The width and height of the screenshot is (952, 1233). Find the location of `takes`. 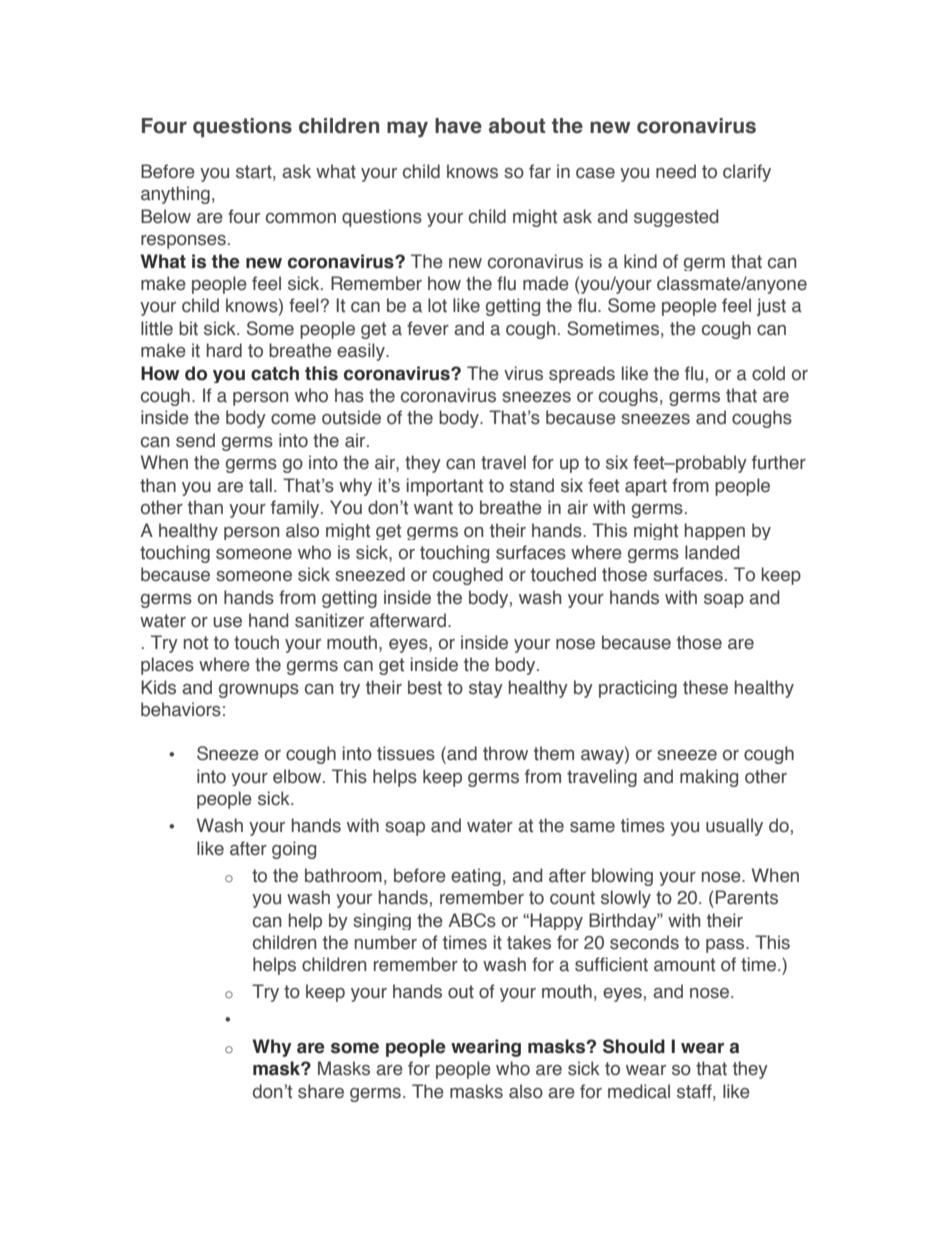

takes is located at coordinates (529, 942).
